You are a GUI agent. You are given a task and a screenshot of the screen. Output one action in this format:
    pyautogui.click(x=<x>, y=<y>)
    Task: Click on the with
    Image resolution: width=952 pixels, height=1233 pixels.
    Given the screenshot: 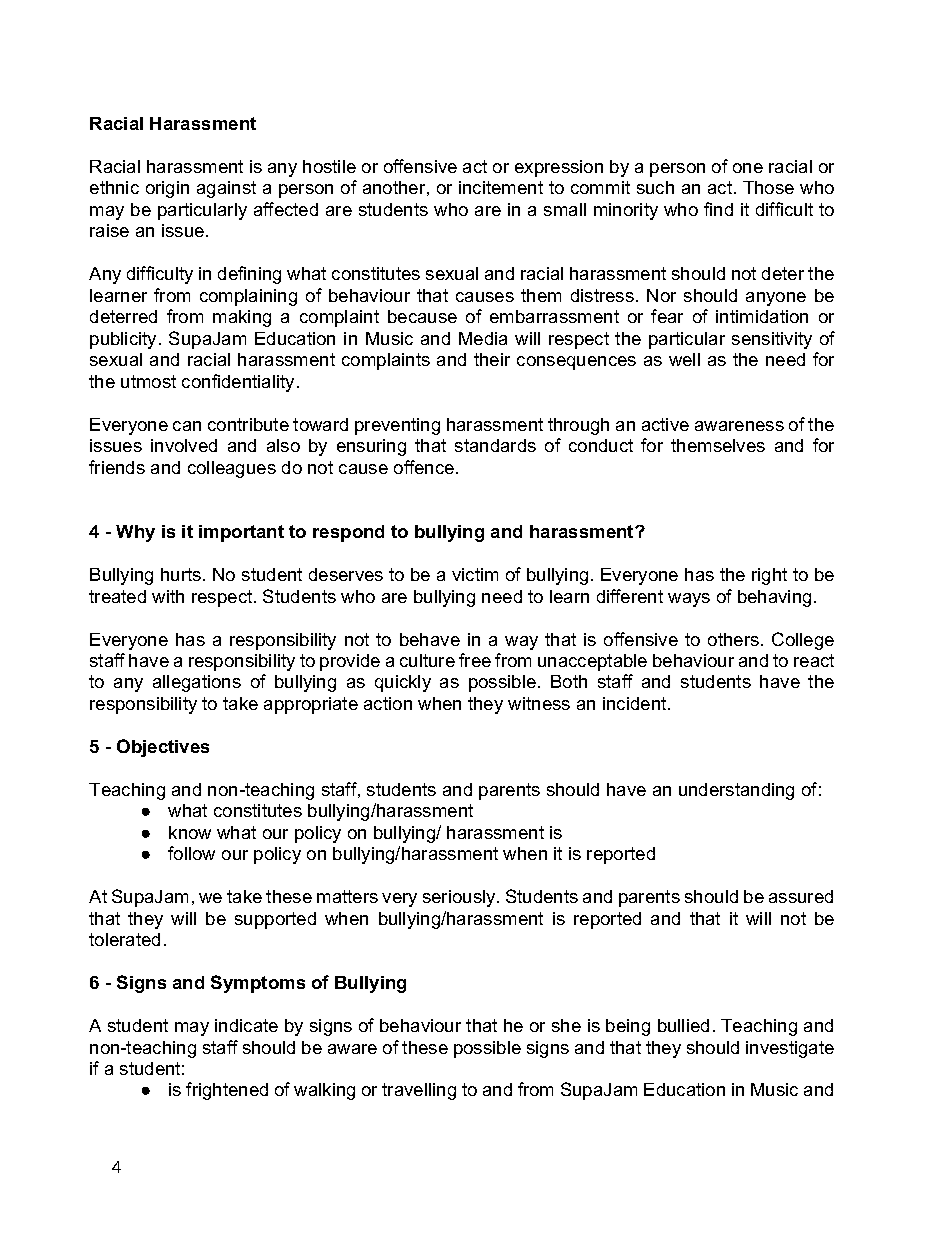 What is the action you would take?
    pyautogui.click(x=168, y=596)
